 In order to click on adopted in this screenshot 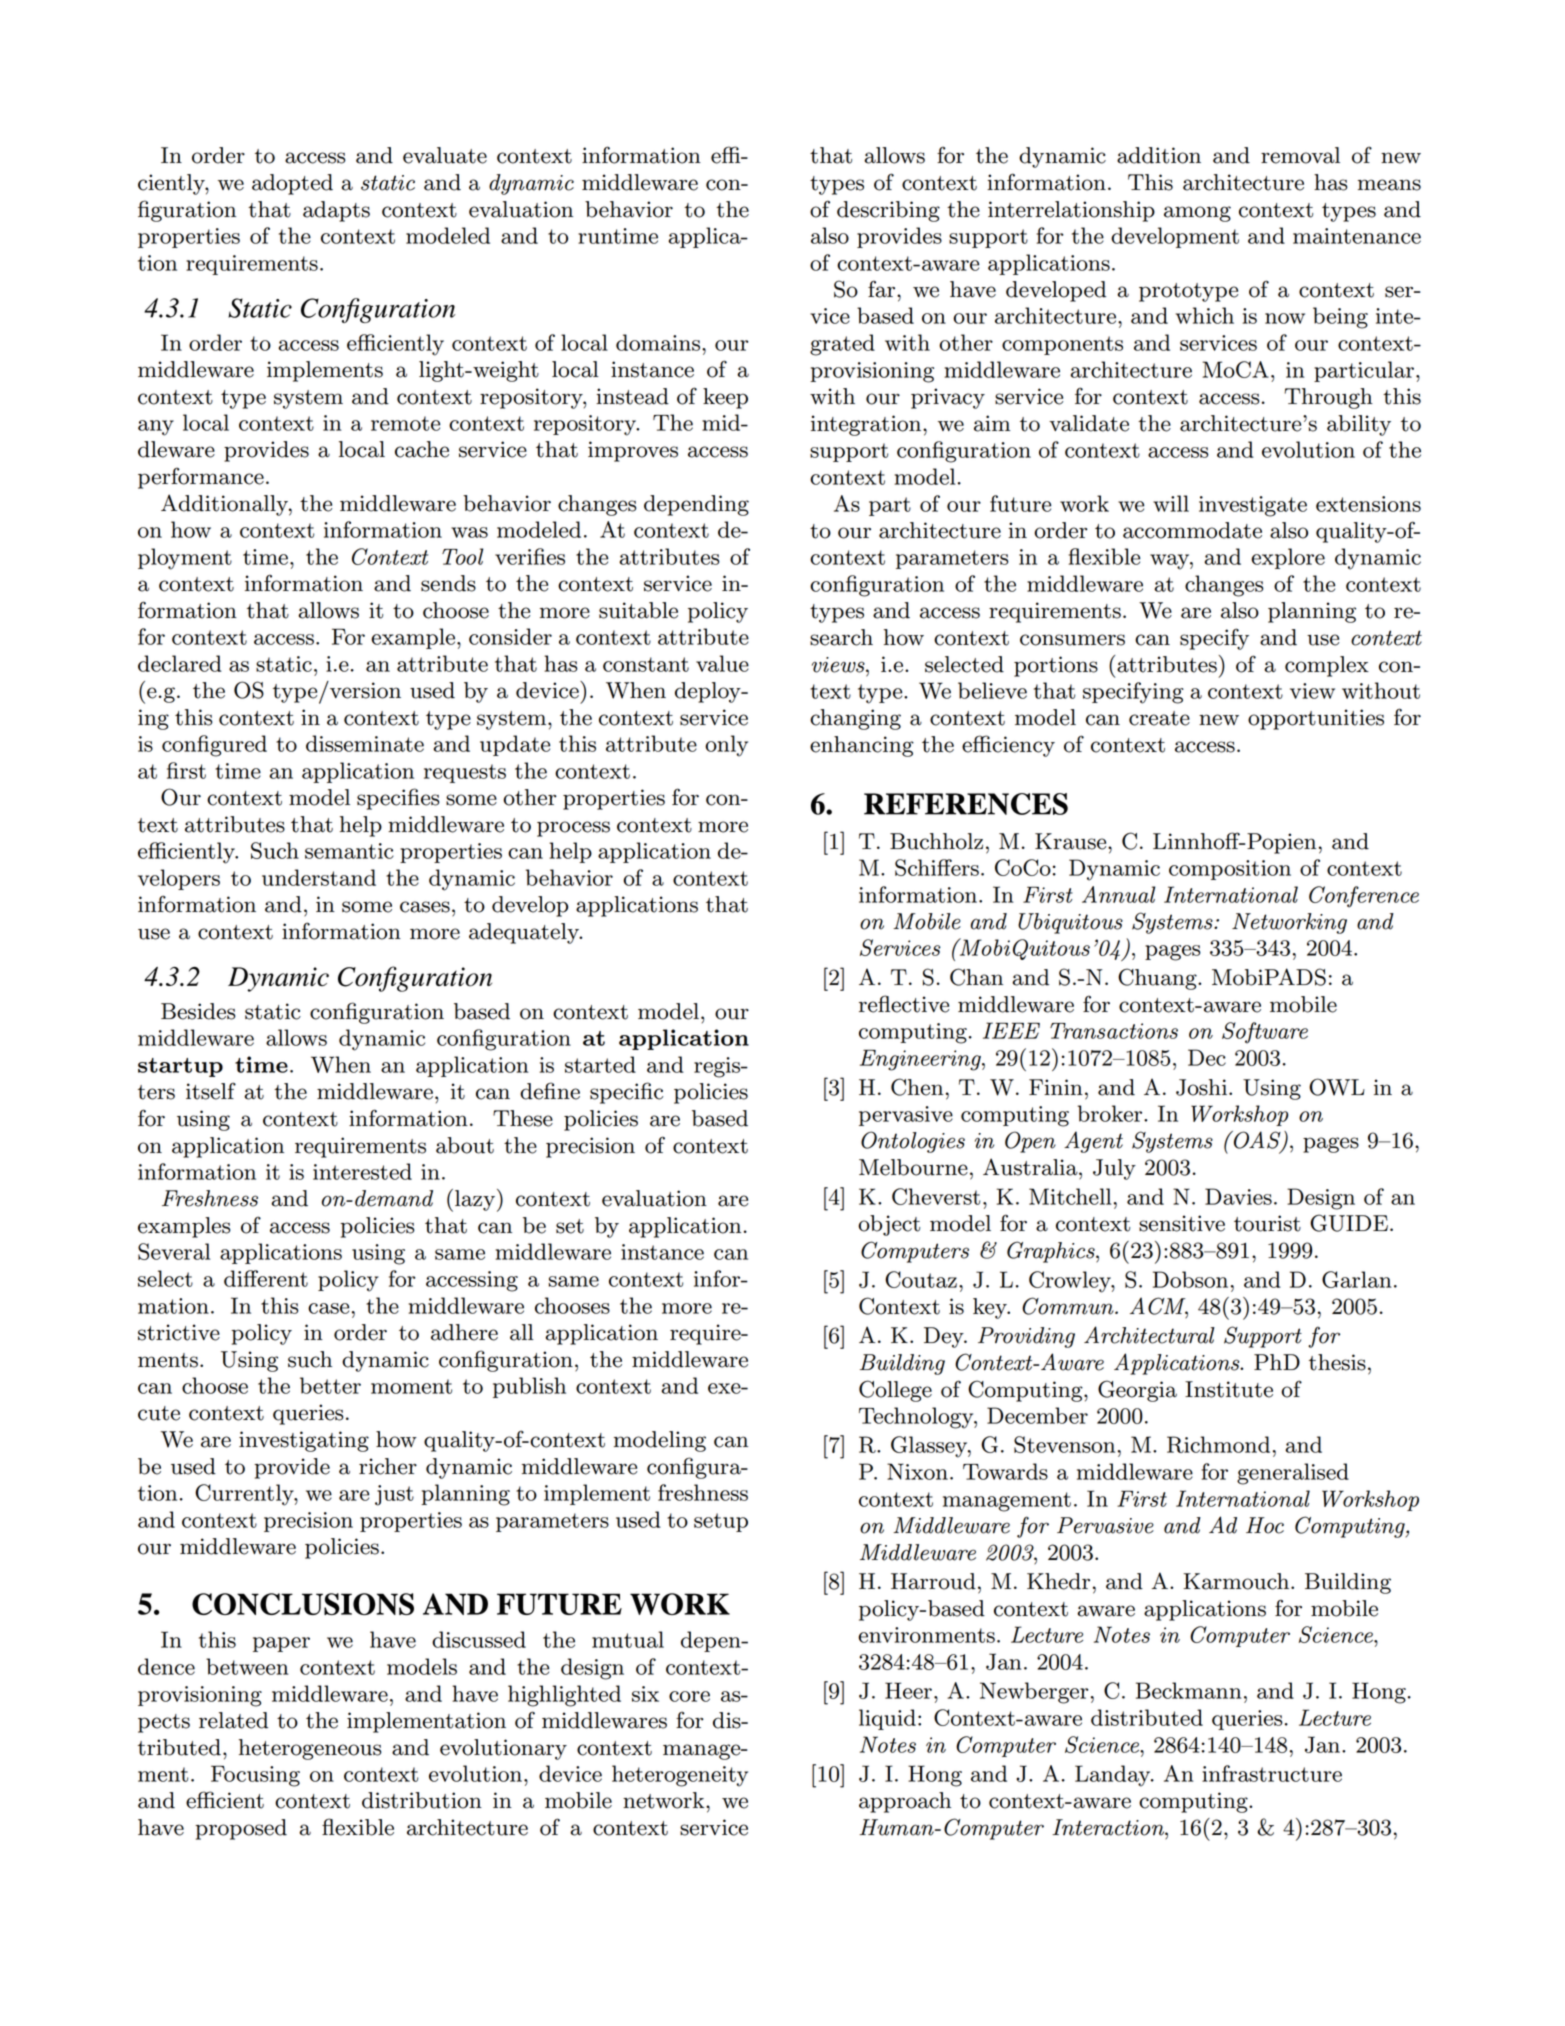, I will do `click(292, 184)`.
